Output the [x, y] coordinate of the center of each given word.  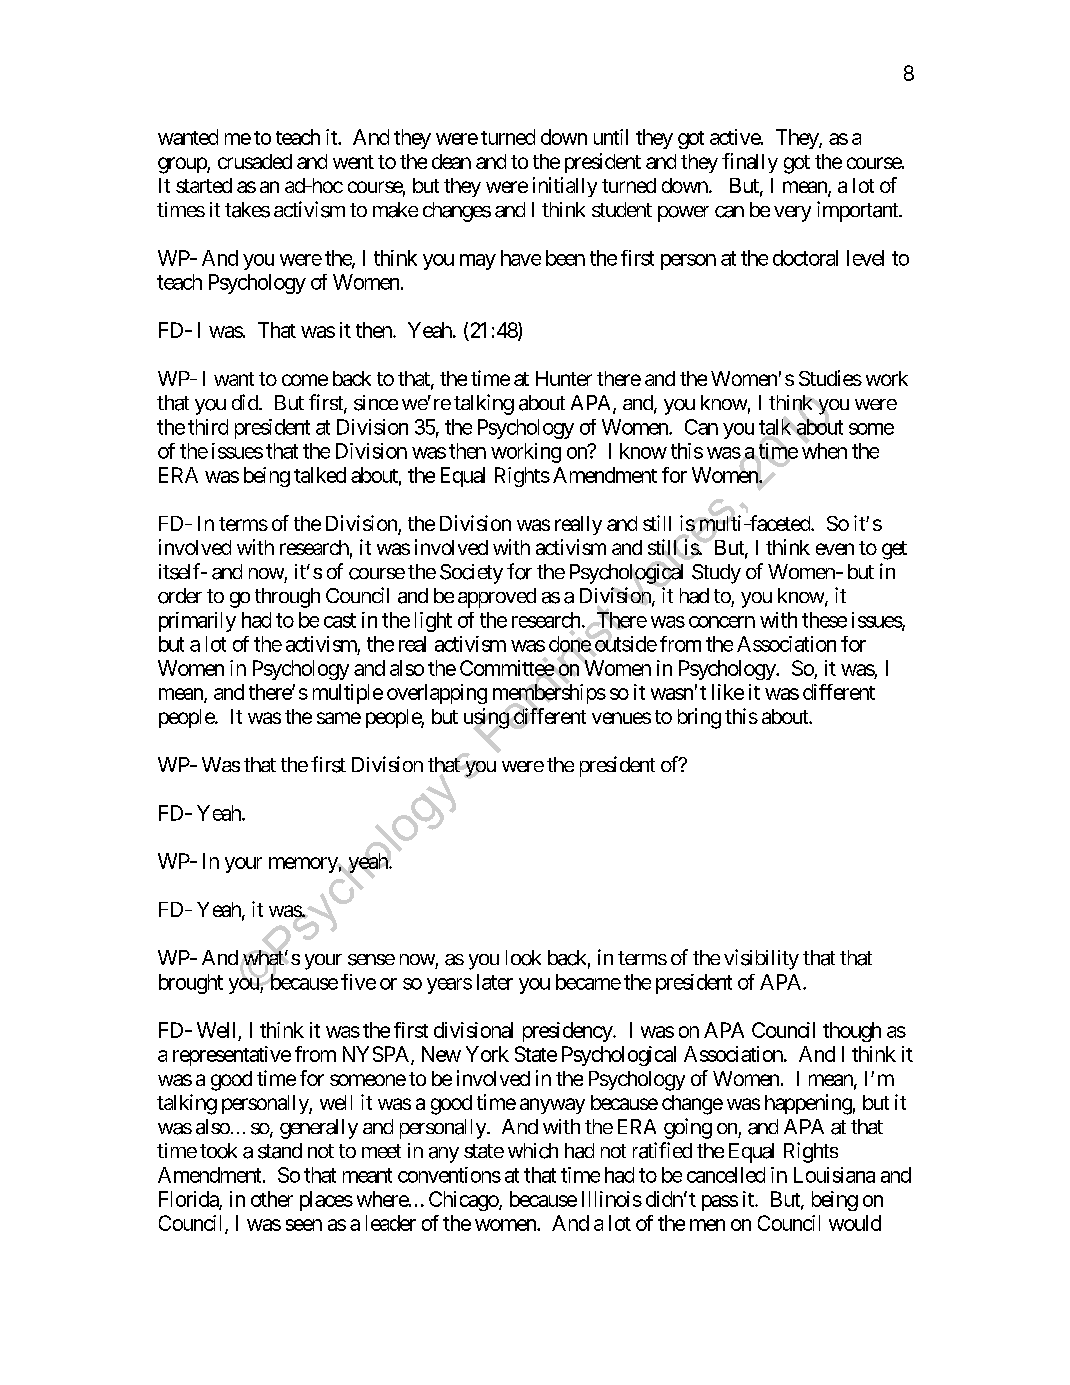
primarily [197, 622]
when [824, 450]
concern [722, 622]
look [523, 958]
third [208, 427]
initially [565, 187]
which [533, 1151]
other [272, 1199]
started [204, 185]
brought [191, 984]
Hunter [564, 378]
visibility [761, 959]
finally [750, 163]
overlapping [437, 694]
